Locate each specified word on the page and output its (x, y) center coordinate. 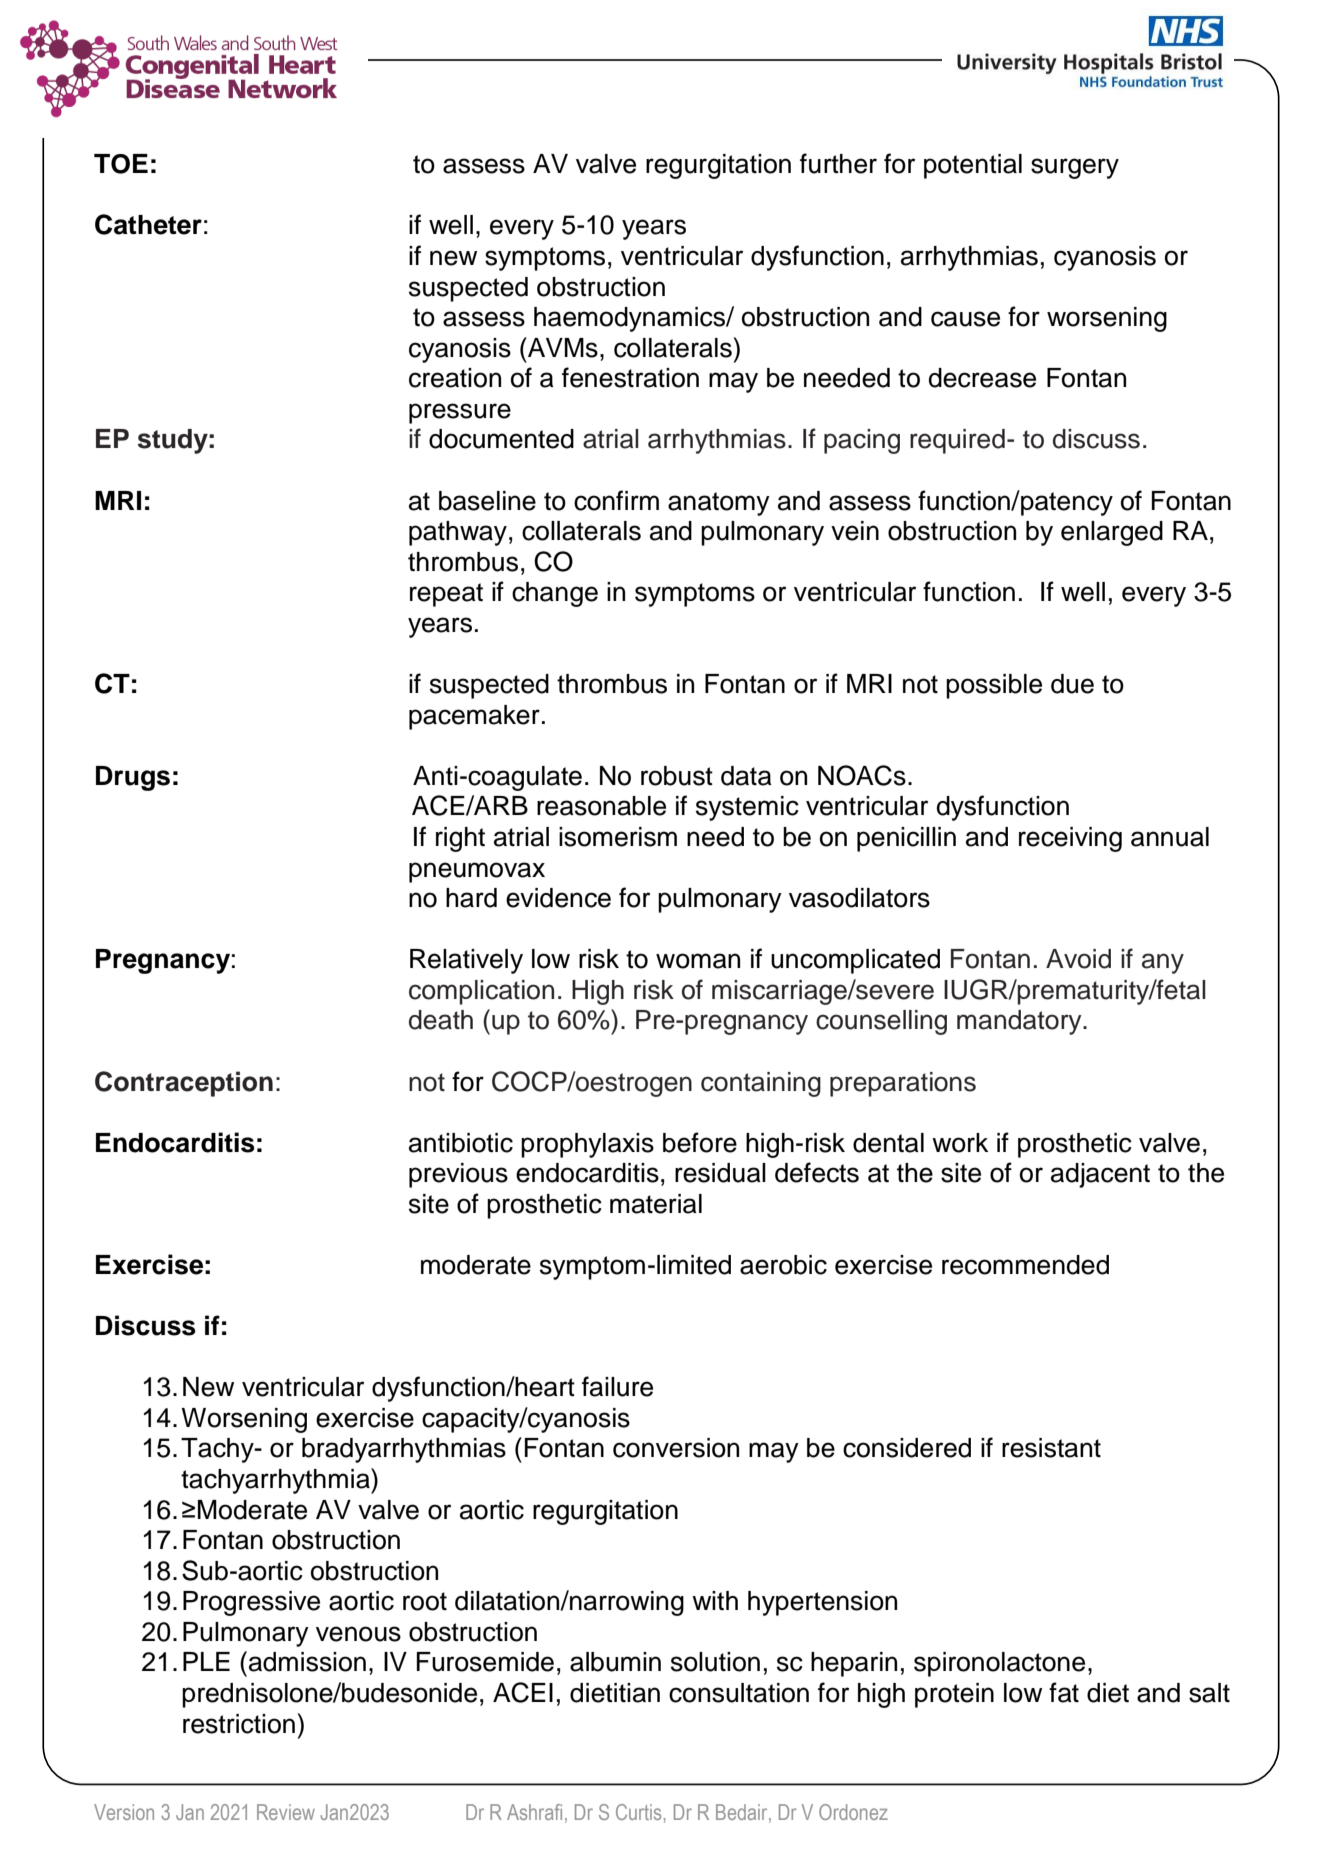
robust (677, 776)
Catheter (148, 224)
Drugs (133, 778)
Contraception (184, 1084)
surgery (1075, 168)
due (1072, 684)
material (656, 1204)
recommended (1025, 1265)
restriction (239, 1724)
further (838, 163)
